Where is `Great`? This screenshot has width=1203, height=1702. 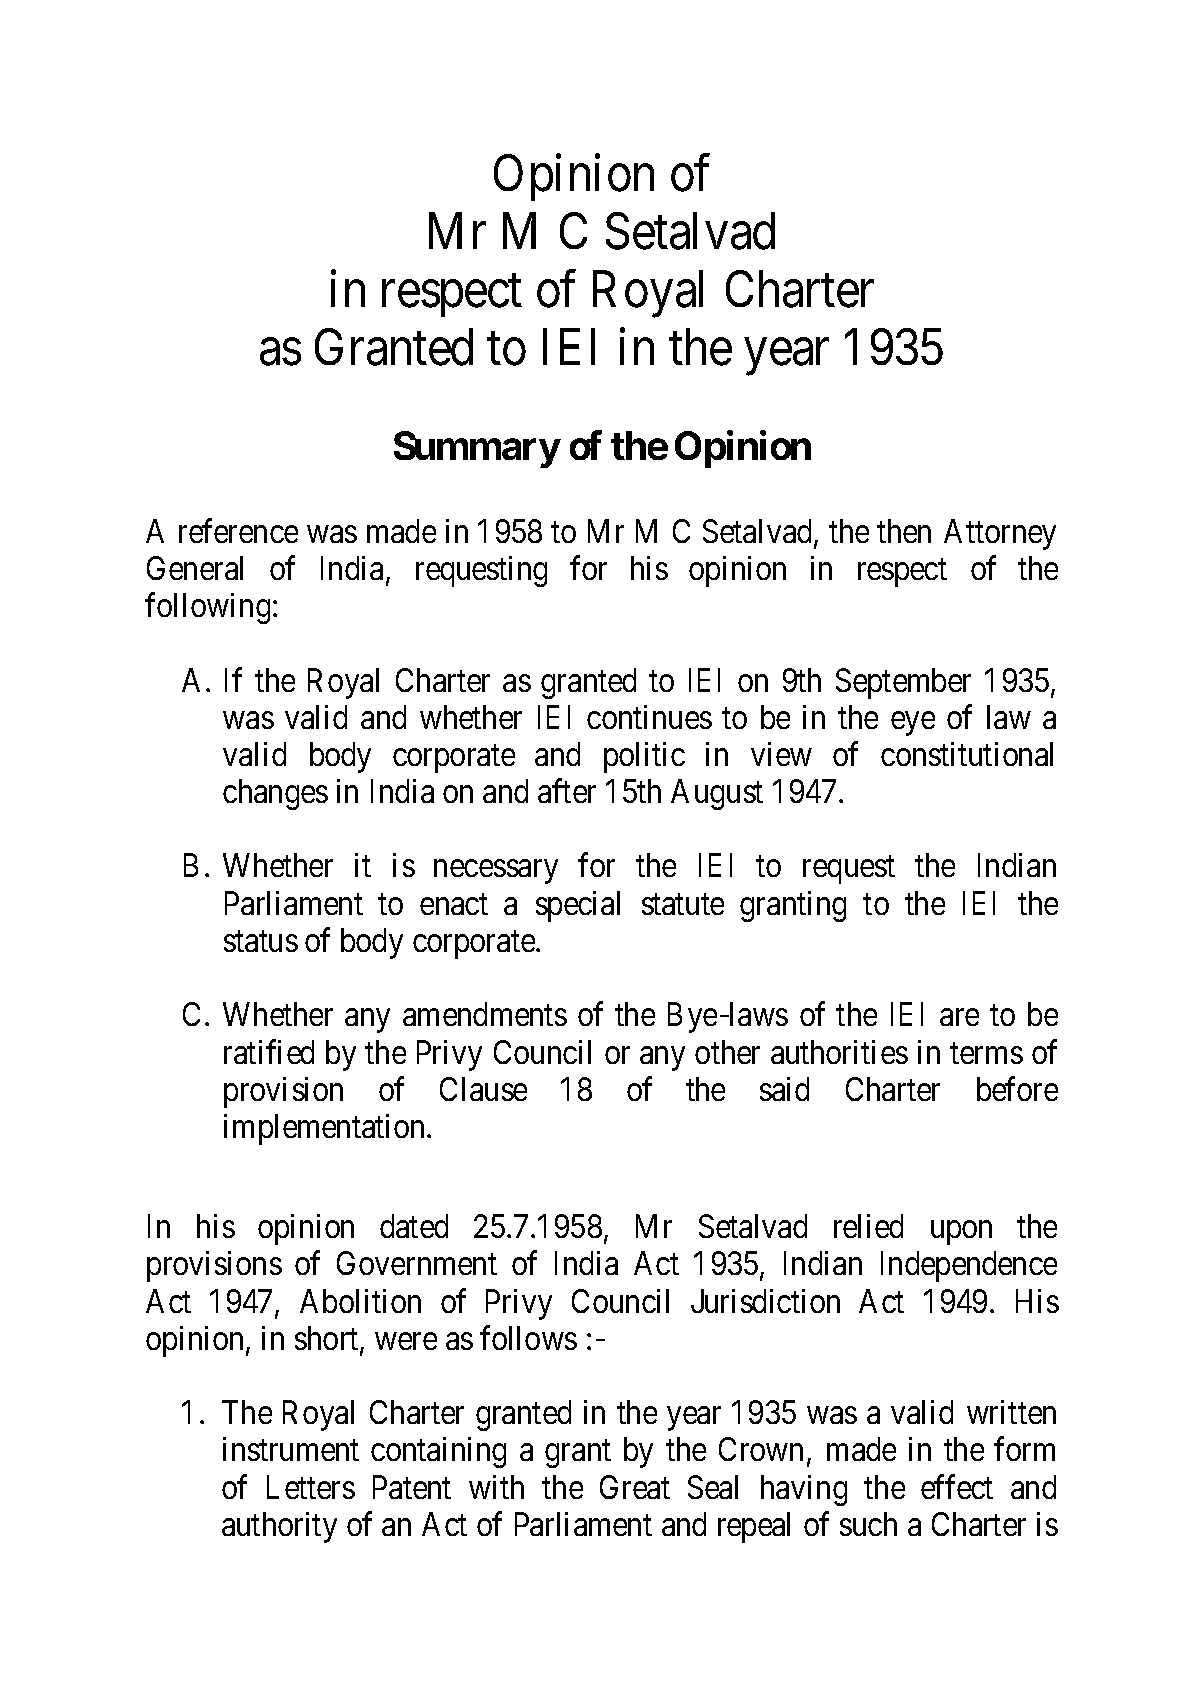
Great is located at coordinates (635, 1487).
